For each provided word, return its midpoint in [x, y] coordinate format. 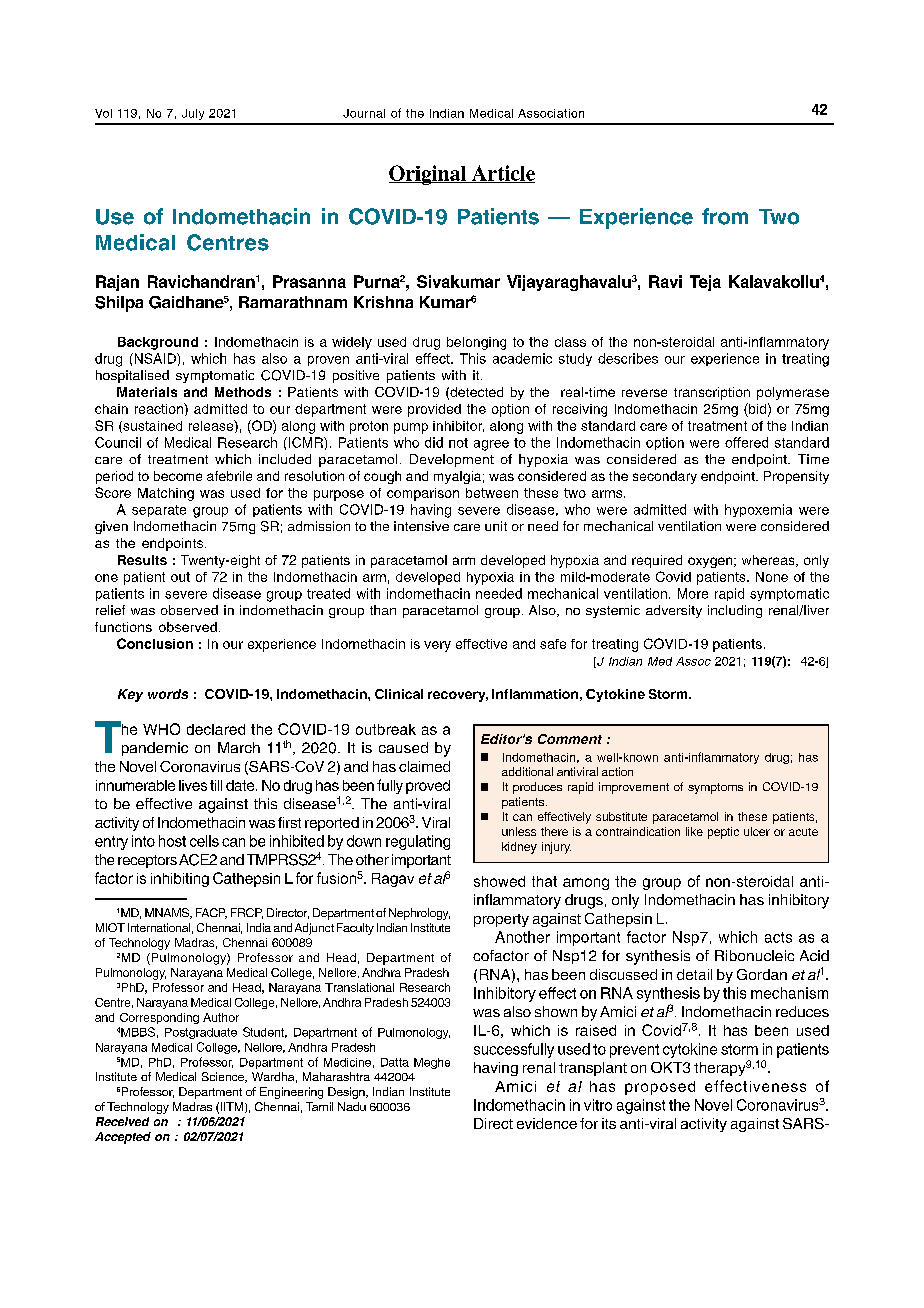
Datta [395, 1062]
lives [193, 785]
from [725, 216]
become [178, 476]
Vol [103, 113]
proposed [660, 1088]
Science [224, 1077]
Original [429, 175]
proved [428, 787]
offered [746, 442]
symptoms [715, 788]
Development [452, 460]
